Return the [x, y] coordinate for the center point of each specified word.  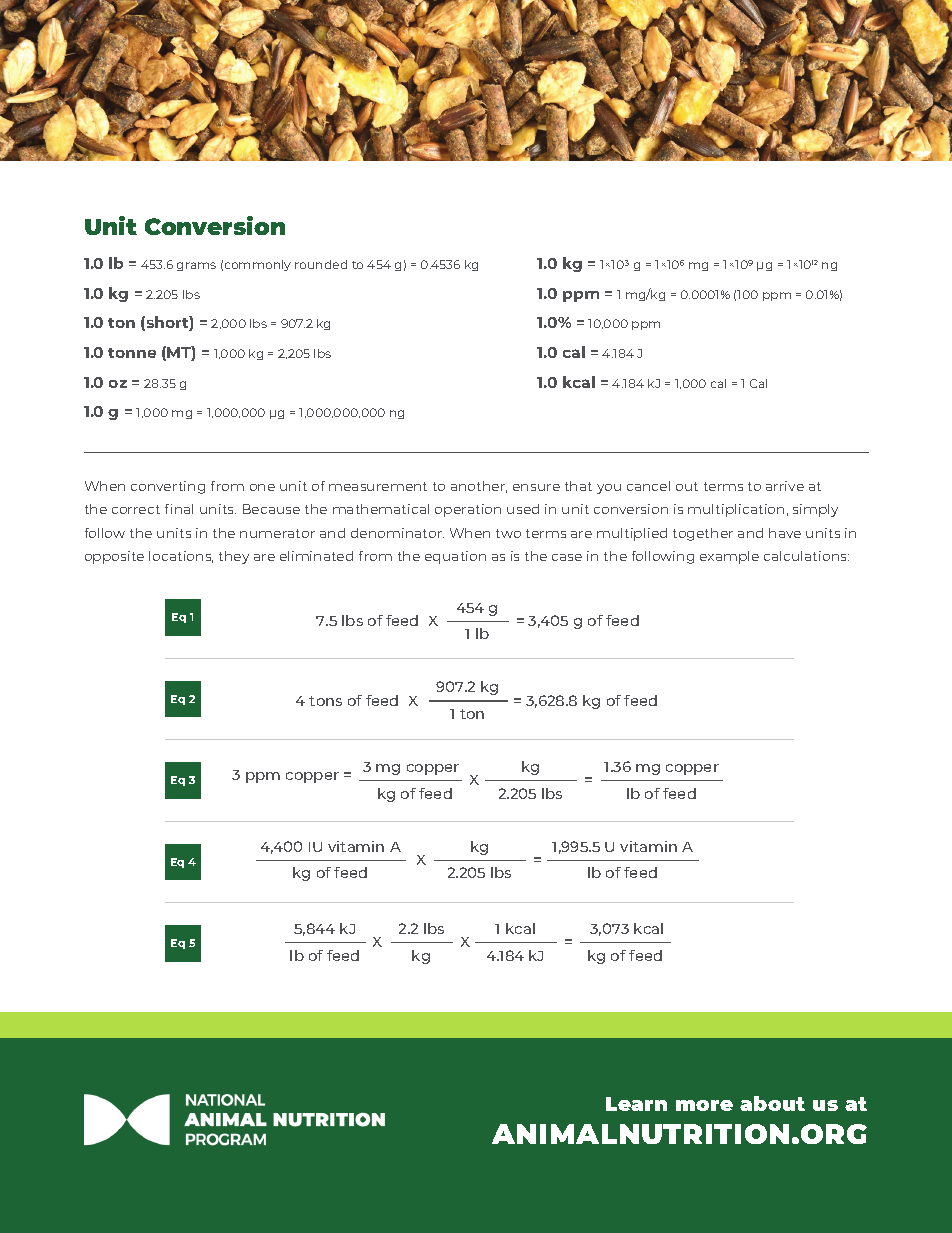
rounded [321, 264]
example [729, 557]
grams [196, 266]
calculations [806, 556]
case [567, 557]
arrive [785, 486]
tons [325, 701]
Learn [636, 1104]
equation [455, 557]
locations [181, 557]
